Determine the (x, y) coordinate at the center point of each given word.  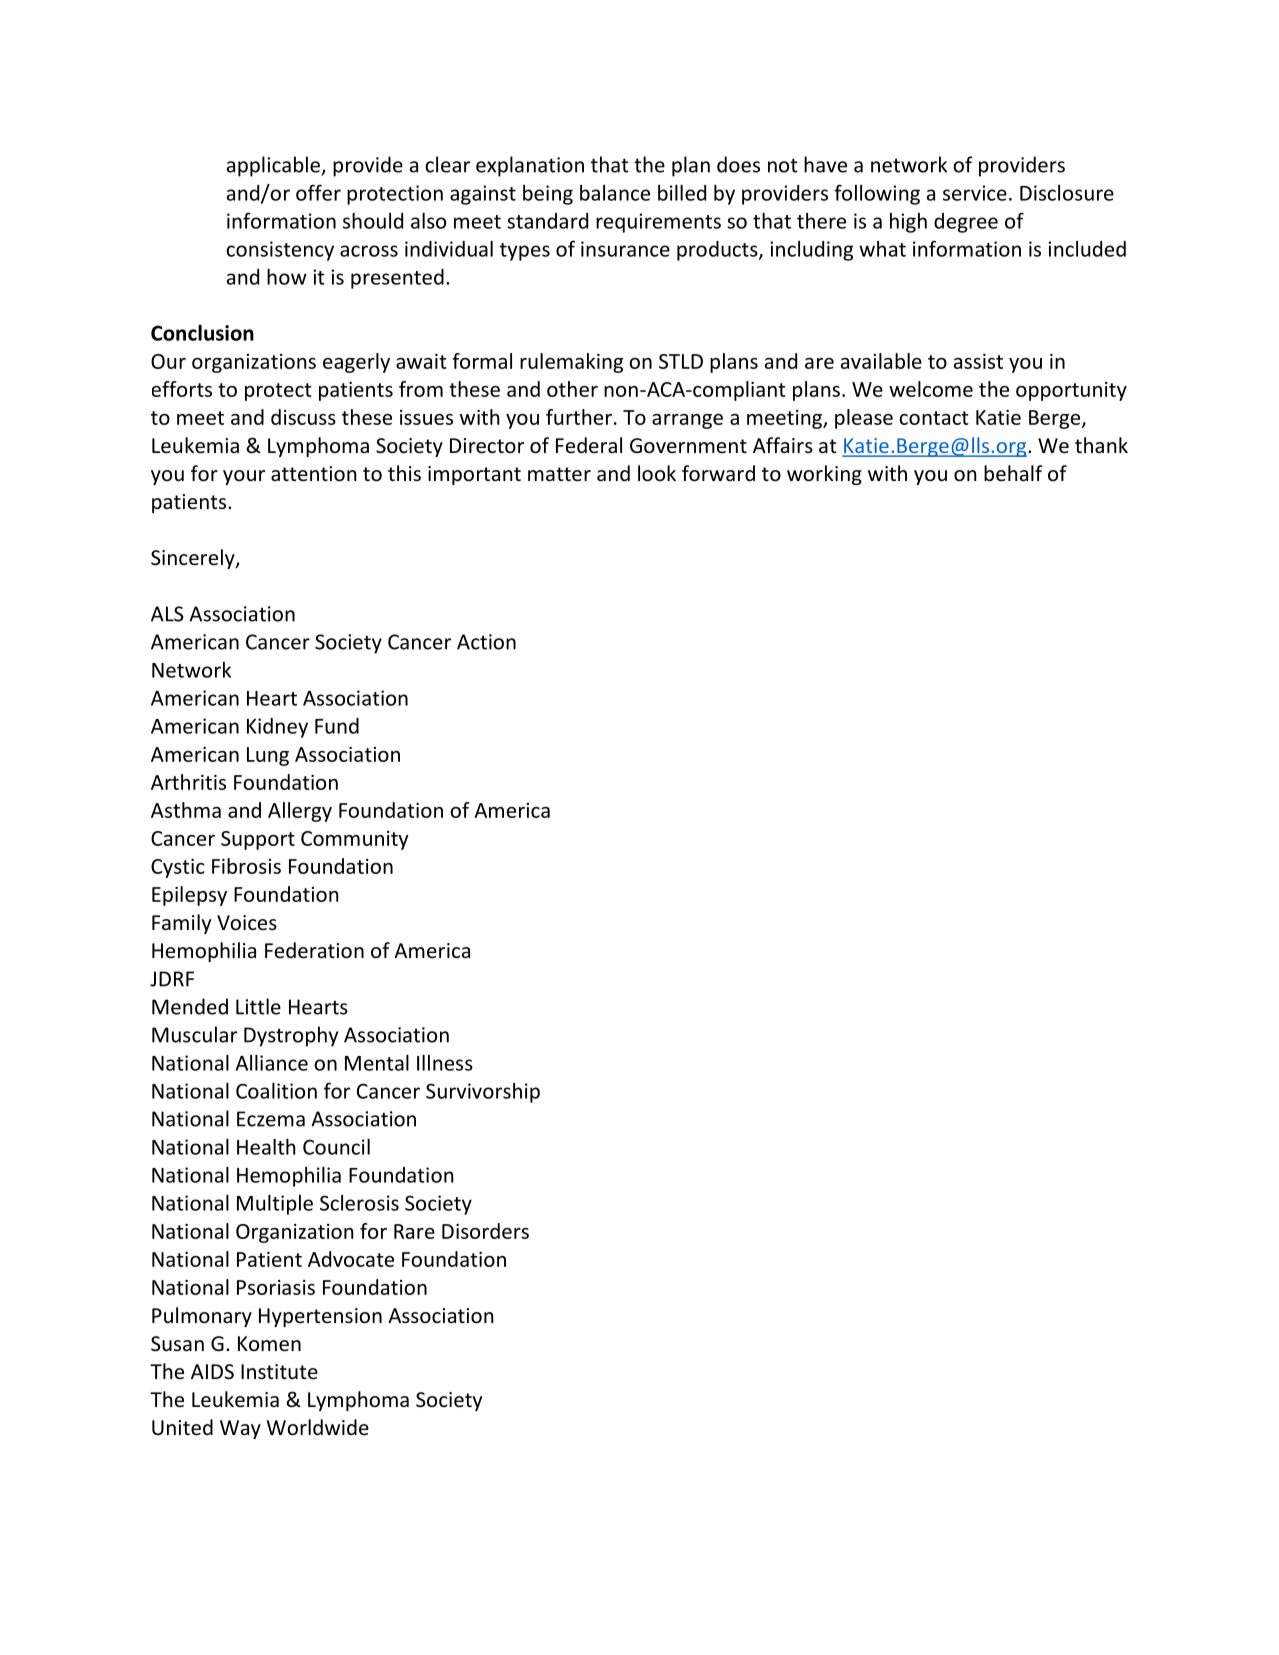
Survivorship (483, 1093)
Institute (279, 1372)
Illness (445, 1063)
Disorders (485, 1231)
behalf (1013, 473)
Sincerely (194, 559)
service (975, 193)
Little (258, 1006)
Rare (414, 1231)
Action (486, 642)
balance (615, 193)
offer (318, 192)
